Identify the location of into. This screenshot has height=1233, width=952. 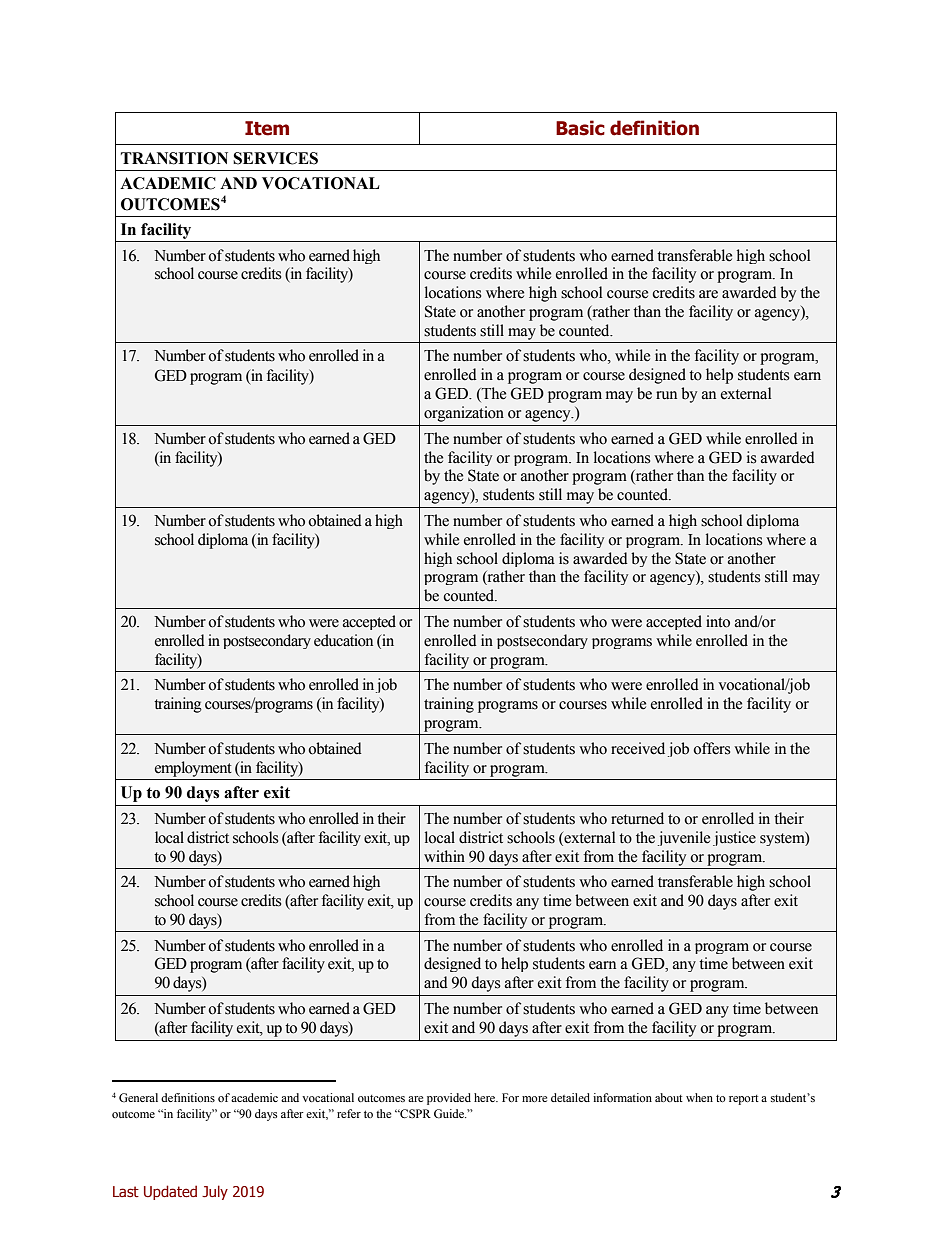
(718, 621).
